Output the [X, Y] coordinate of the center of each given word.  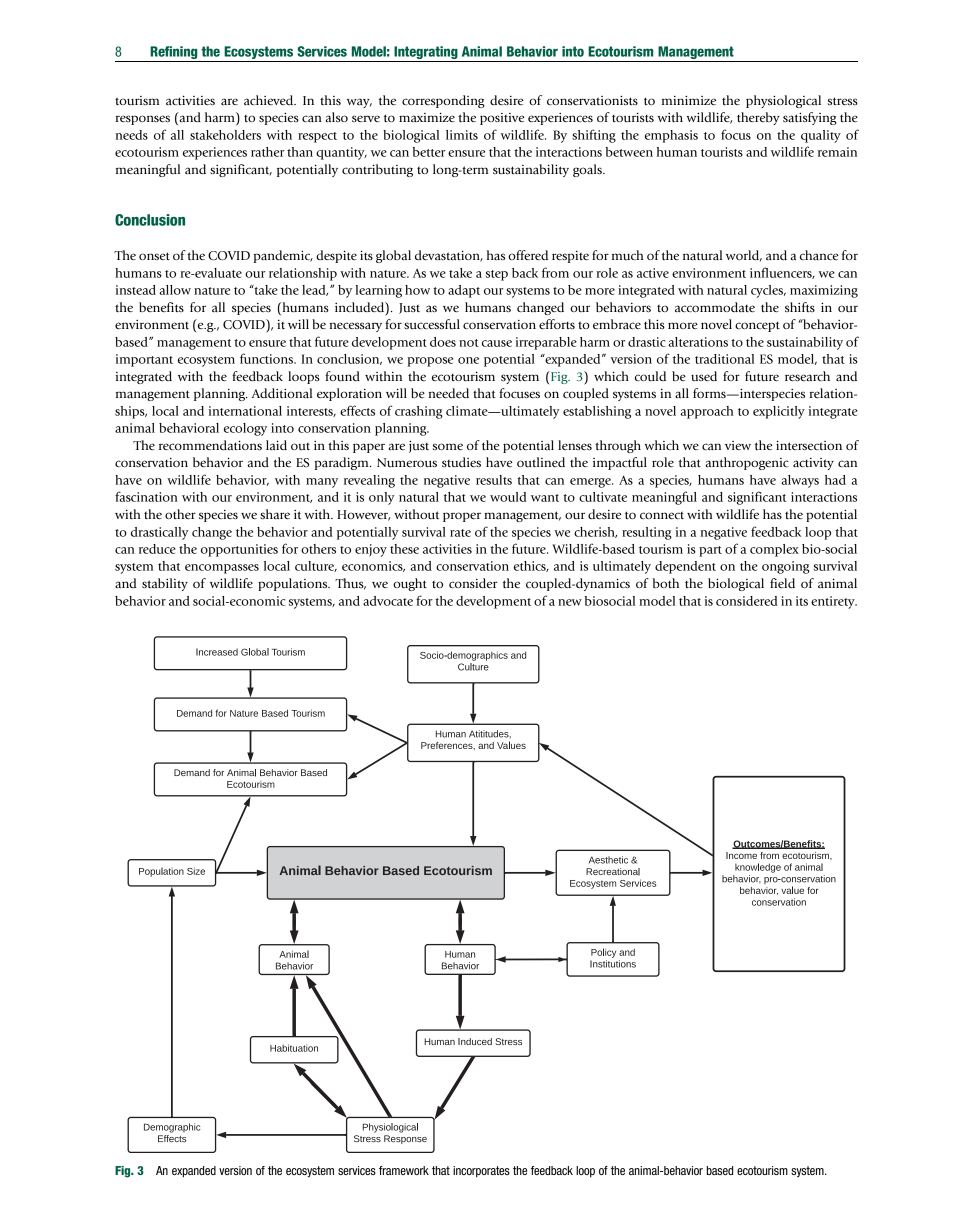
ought [410, 584]
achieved [270, 100]
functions [267, 358]
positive [502, 119]
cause [497, 343]
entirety [834, 602]
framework [404, 1170]
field [782, 583]
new [570, 602]
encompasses [222, 569]
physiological [783, 101]
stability [165, 584]
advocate [388, 601]
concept [757, 326]
